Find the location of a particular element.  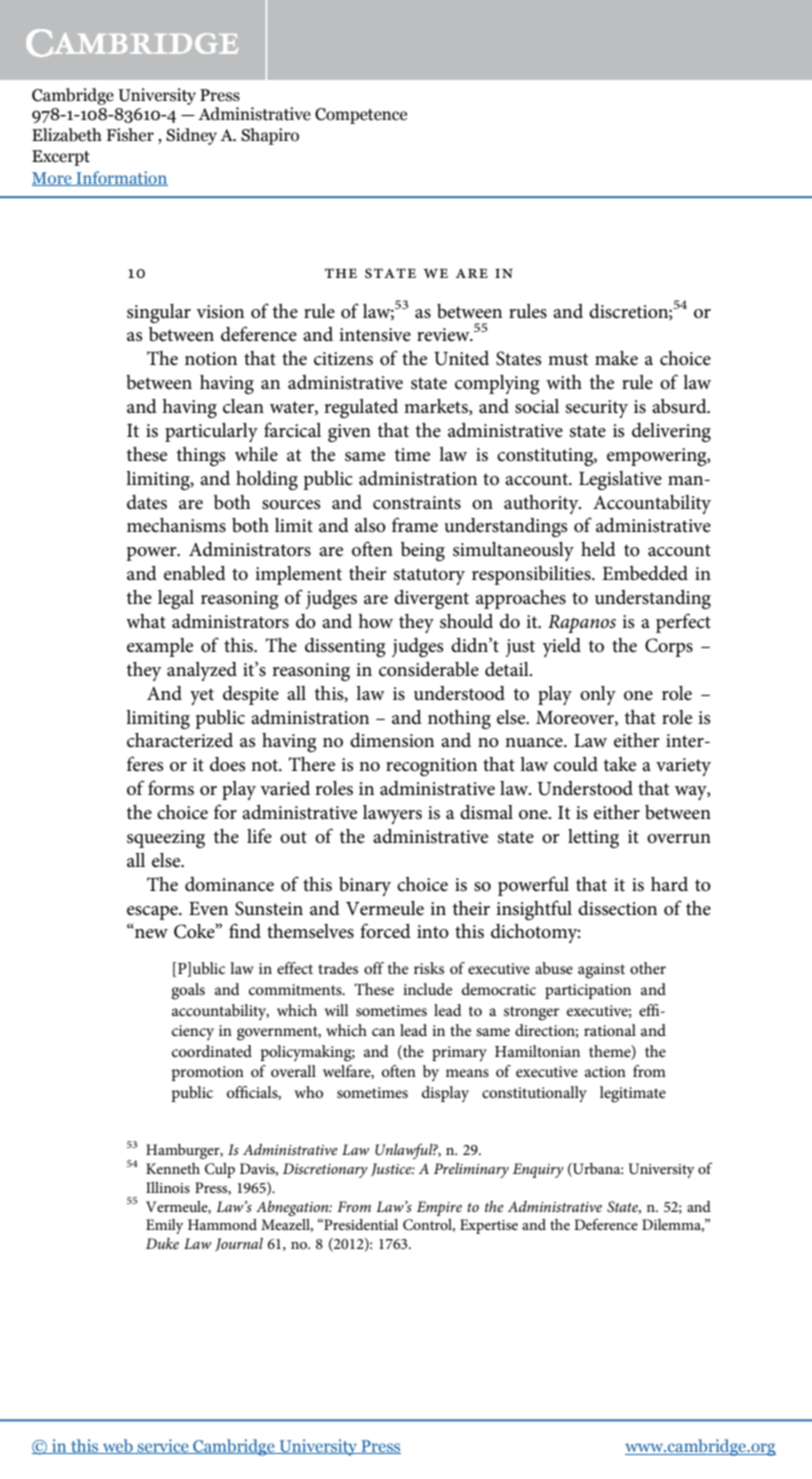

take is located at coordinates (620, 764).
